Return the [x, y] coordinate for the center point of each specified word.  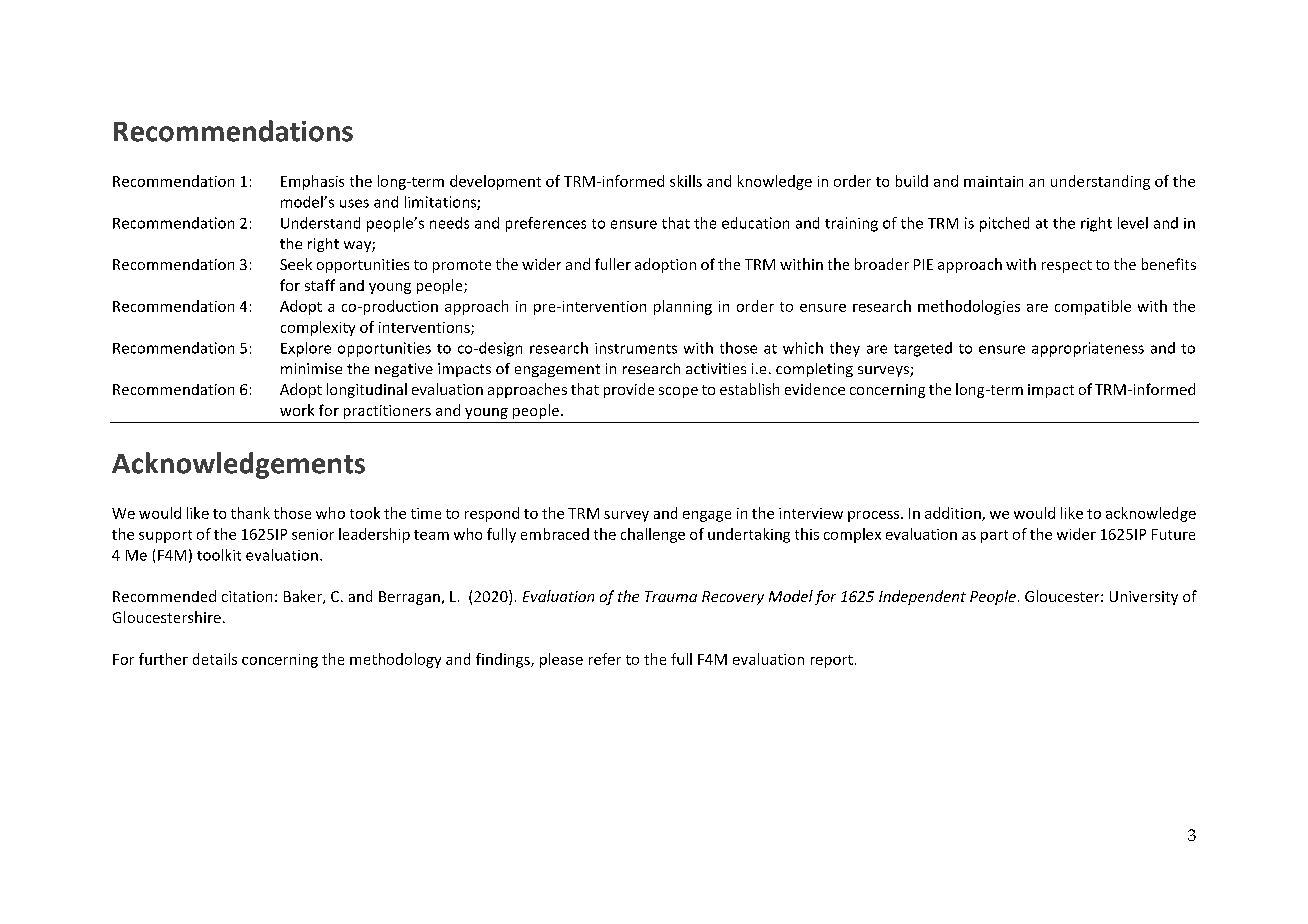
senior [313, 534]
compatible [1093, 307]
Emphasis [312, 182]
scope [678, 392]
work [297, 410]
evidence [815, 389]
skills [686, 181]
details [215, 659]
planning [683, 307]
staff [320, 285]
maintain [993, 181]
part [994, 536]
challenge [653, 535]
